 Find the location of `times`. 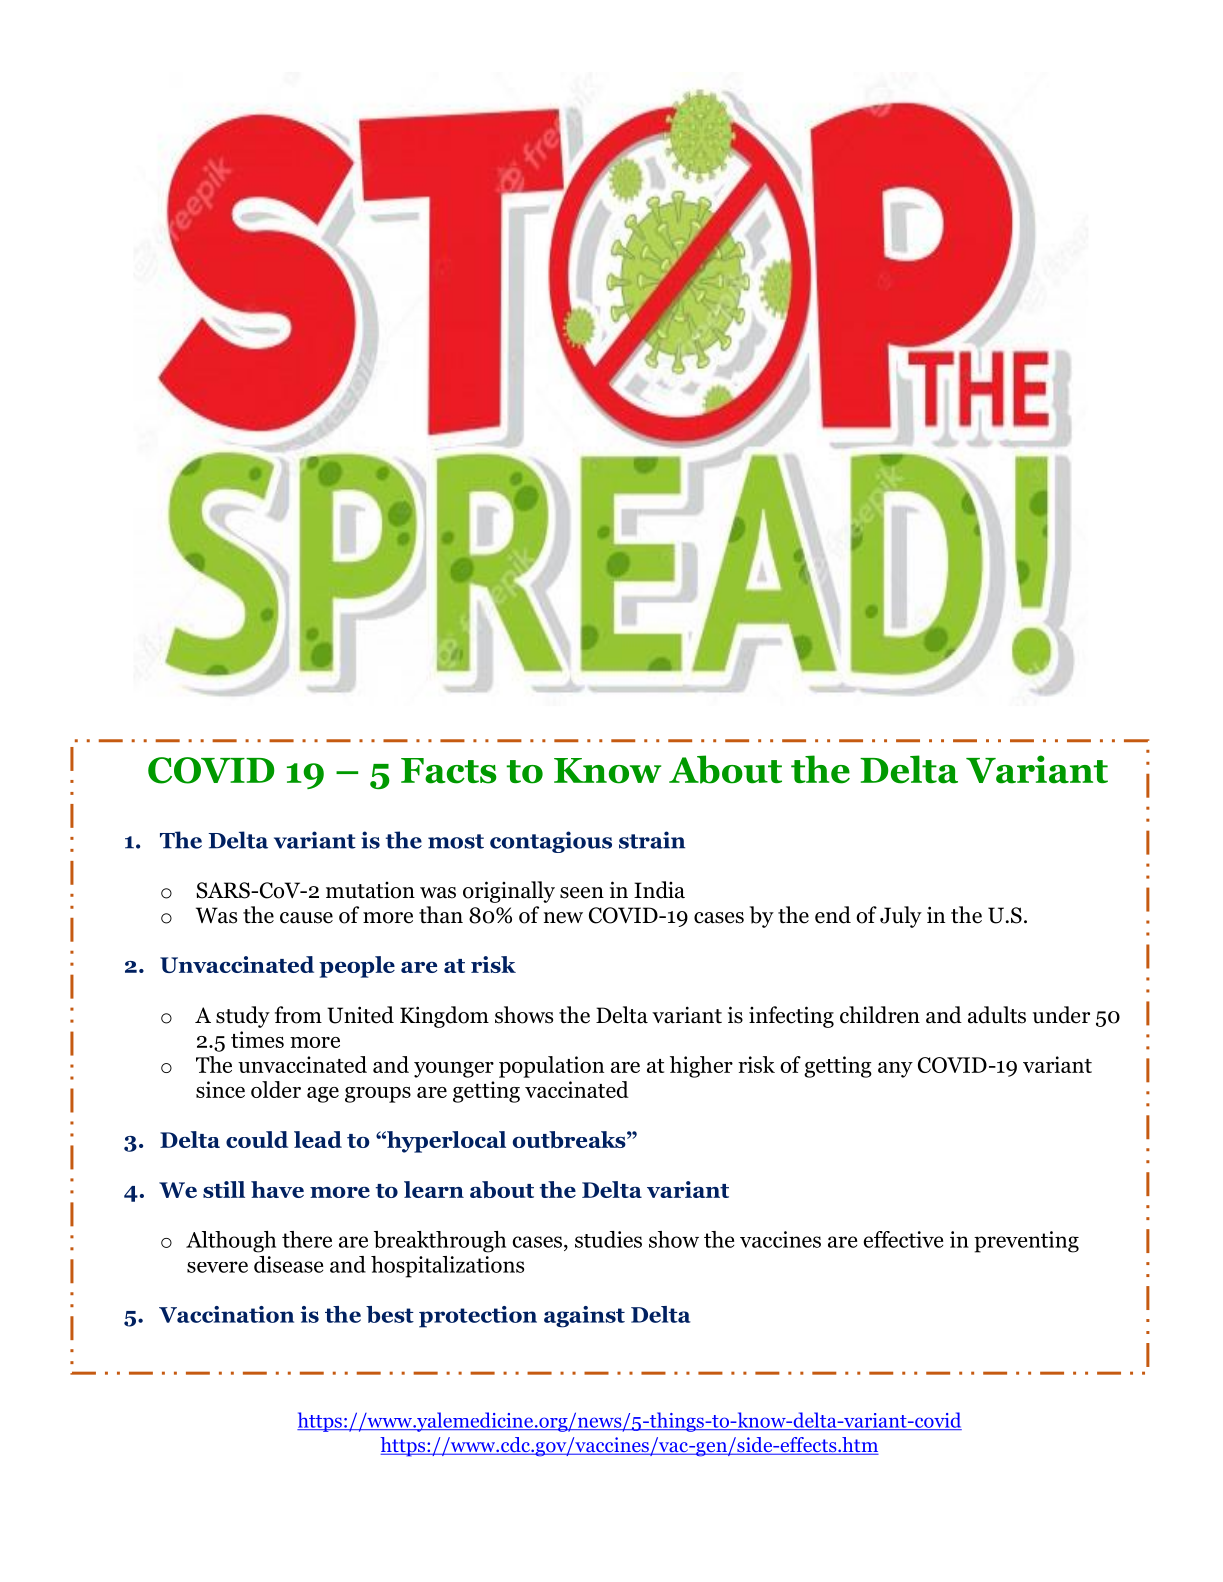

times is located at coordinates (257, 1039).
